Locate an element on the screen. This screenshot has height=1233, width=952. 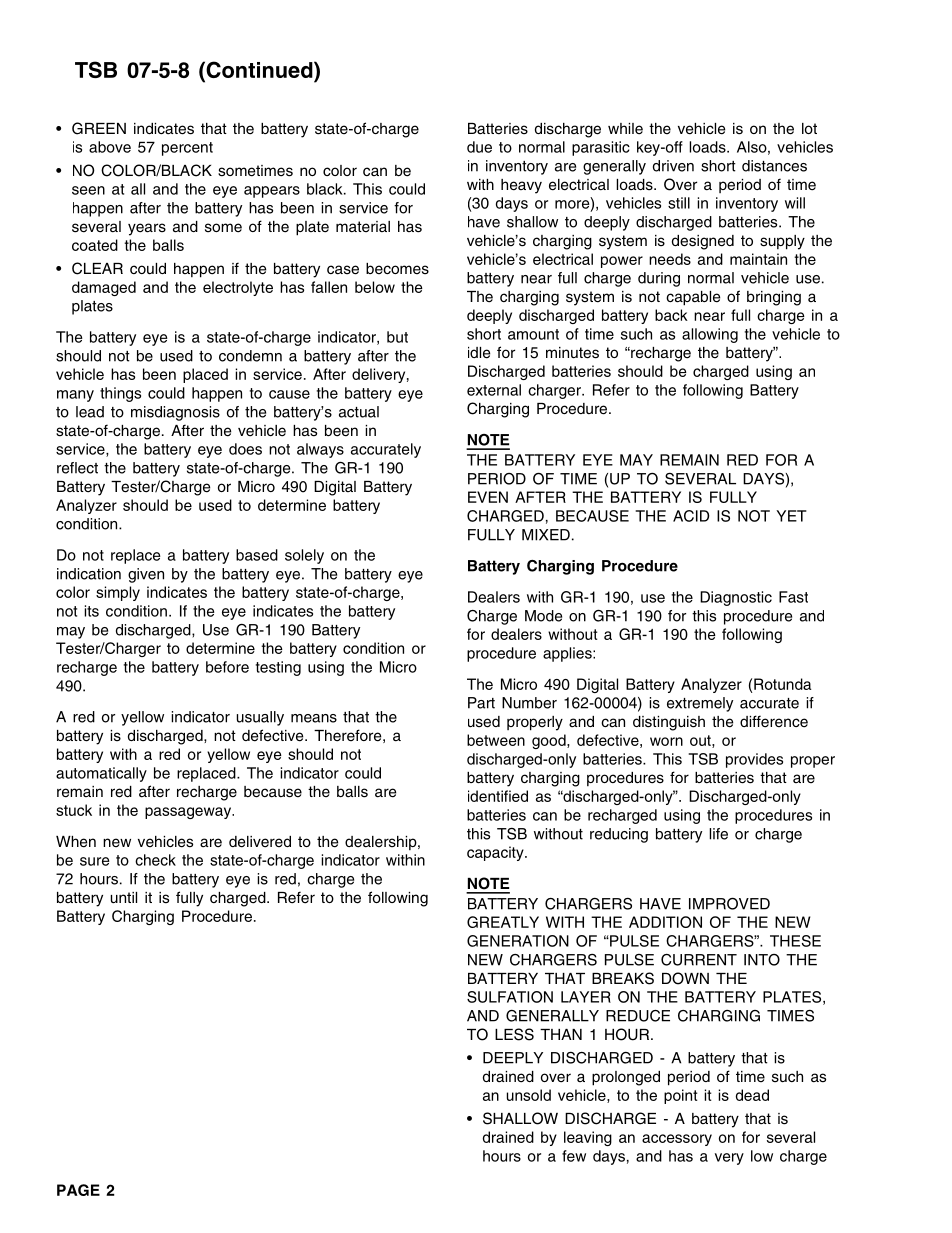
PAGE is located at coordinates (78, 1190).
